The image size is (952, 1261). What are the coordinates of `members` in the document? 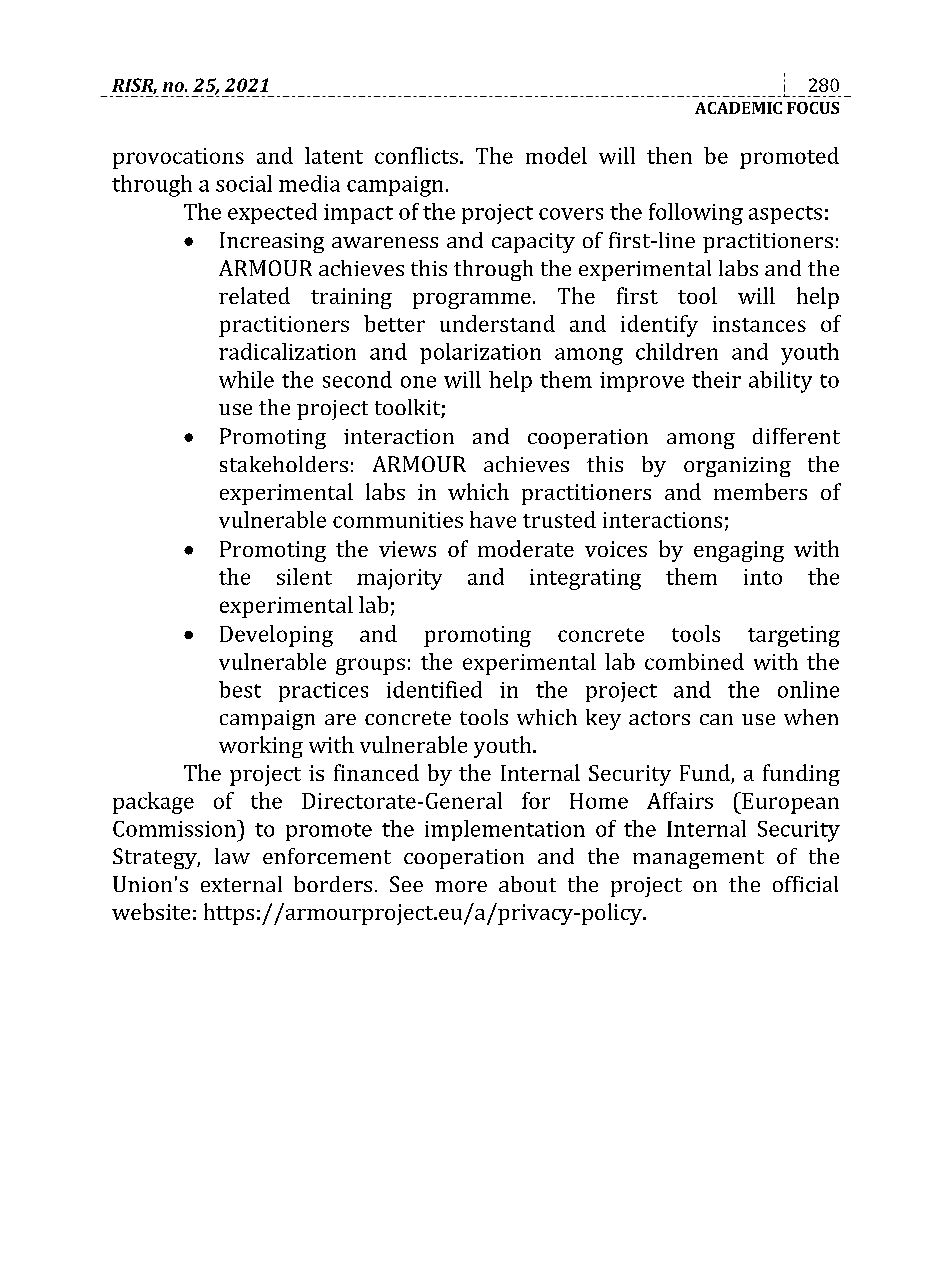 It's located at (760, 491).
